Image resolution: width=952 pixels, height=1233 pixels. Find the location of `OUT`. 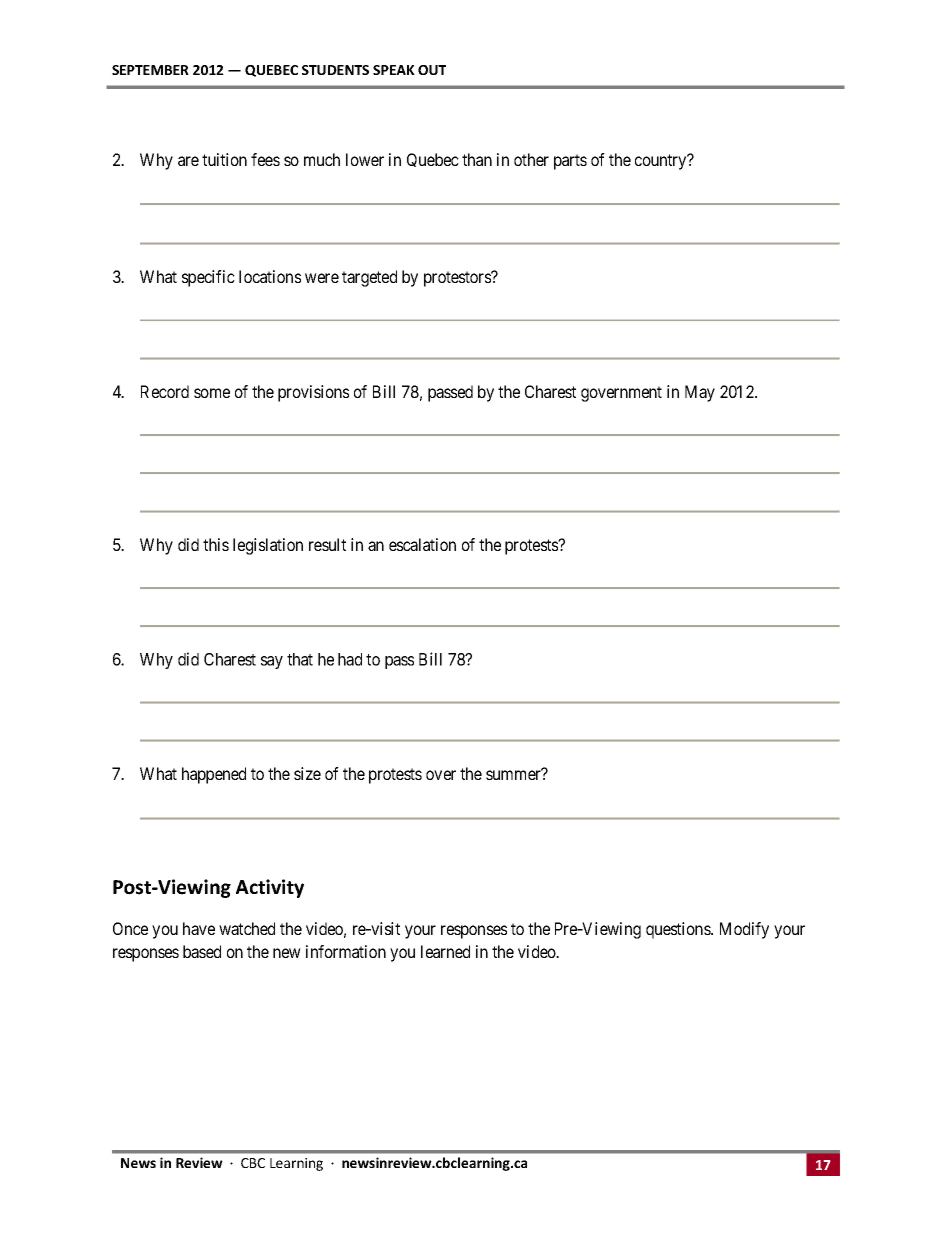

OUT is located at coordinates (432, 70).
